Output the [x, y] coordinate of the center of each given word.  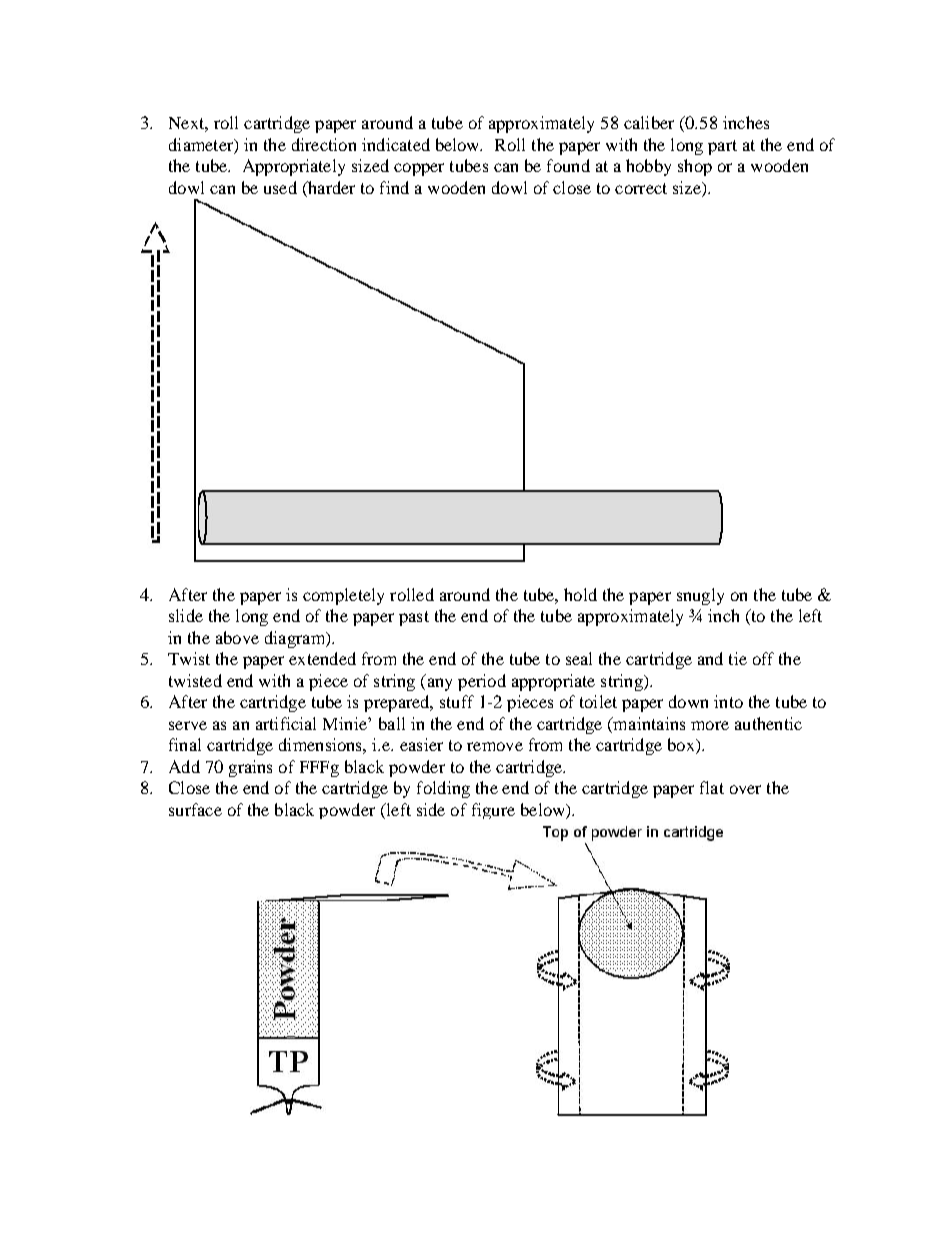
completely [343, 596]
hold [580, 594]
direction [324, 144]
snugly [700, 596]
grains [250, 768]
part [722, 147]
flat [712, 787]
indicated [396, 144]
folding [443, 789]
